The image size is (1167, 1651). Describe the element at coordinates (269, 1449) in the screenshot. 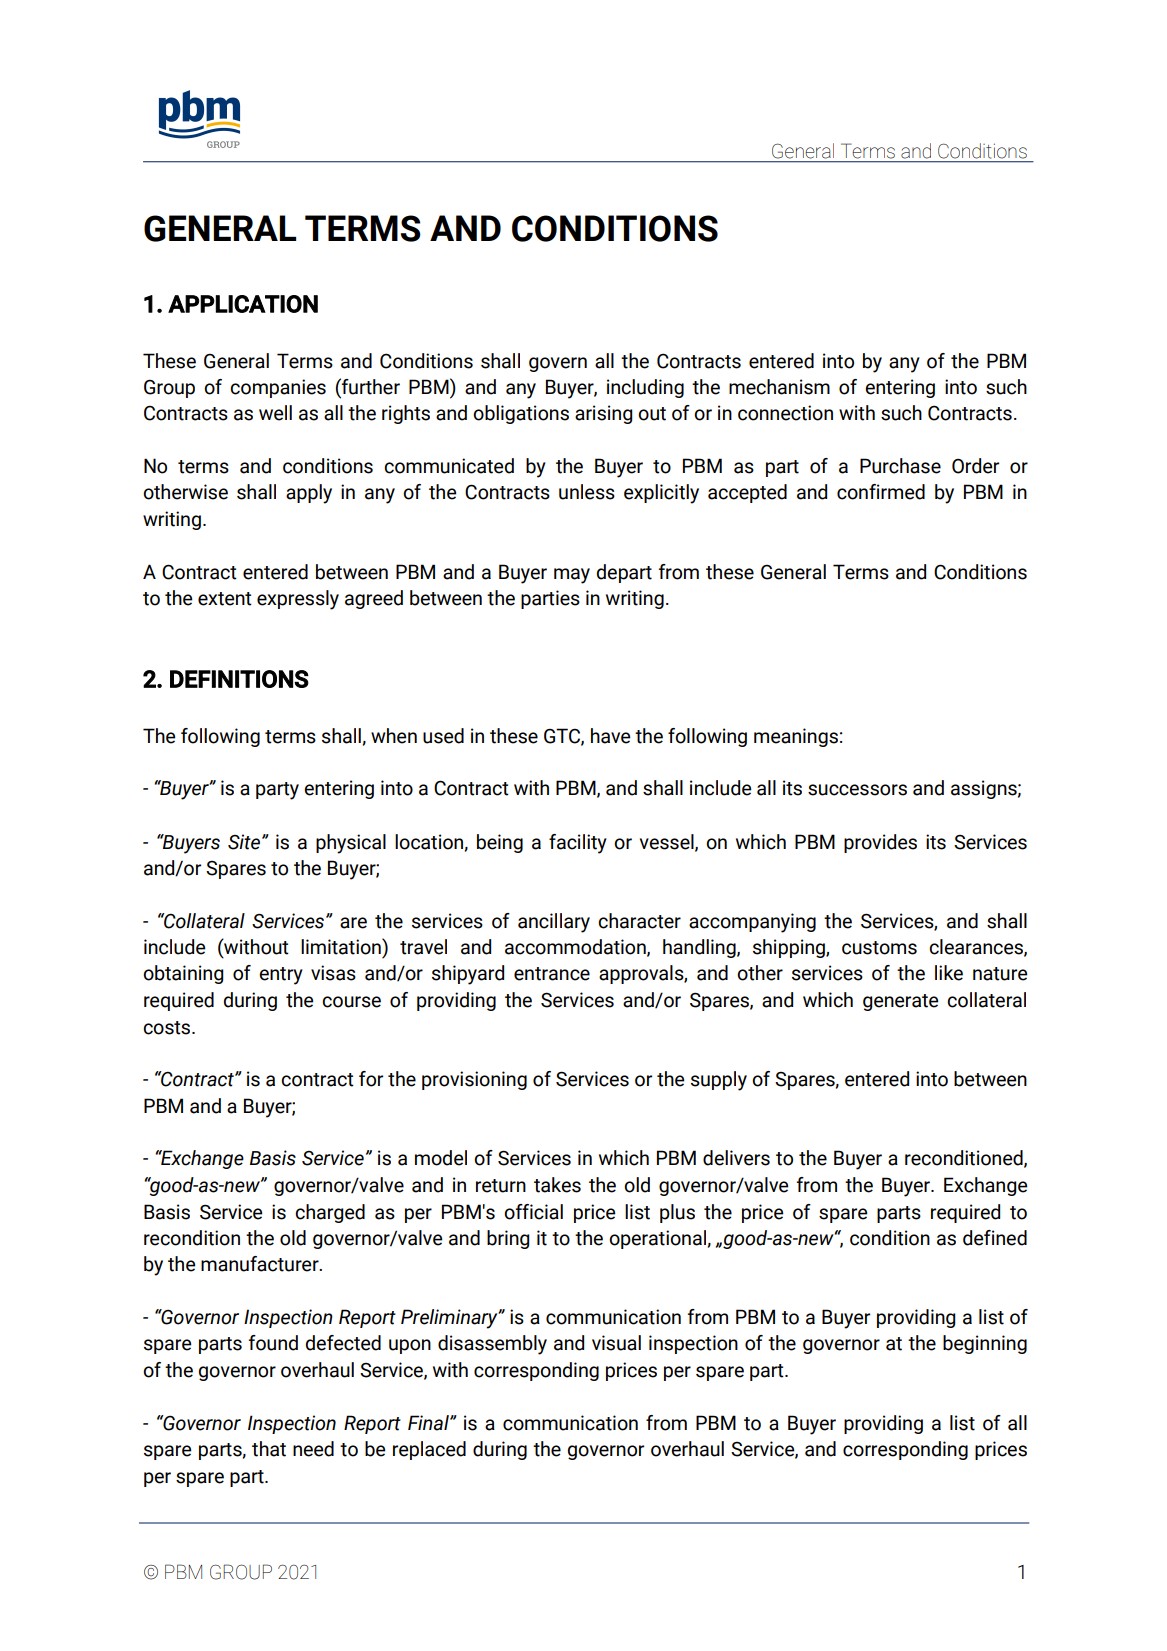

I see `that` at that location.
